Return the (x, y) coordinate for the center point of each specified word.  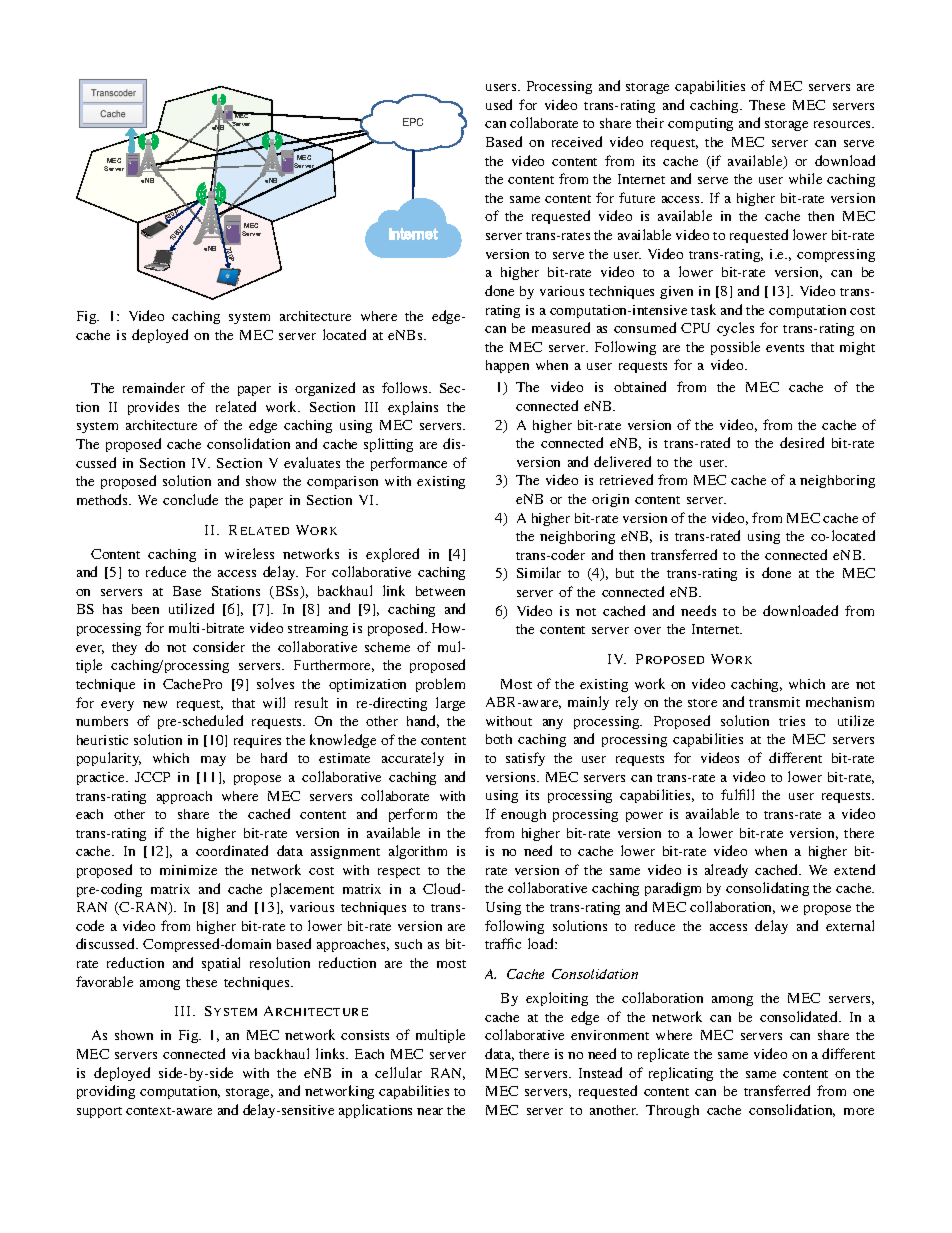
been (145, 609)
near (430, 1111)
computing (700, 124)
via (241, 1054)
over (647, 630)
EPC (413, 122)
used (499, 104)
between (440, 591)
